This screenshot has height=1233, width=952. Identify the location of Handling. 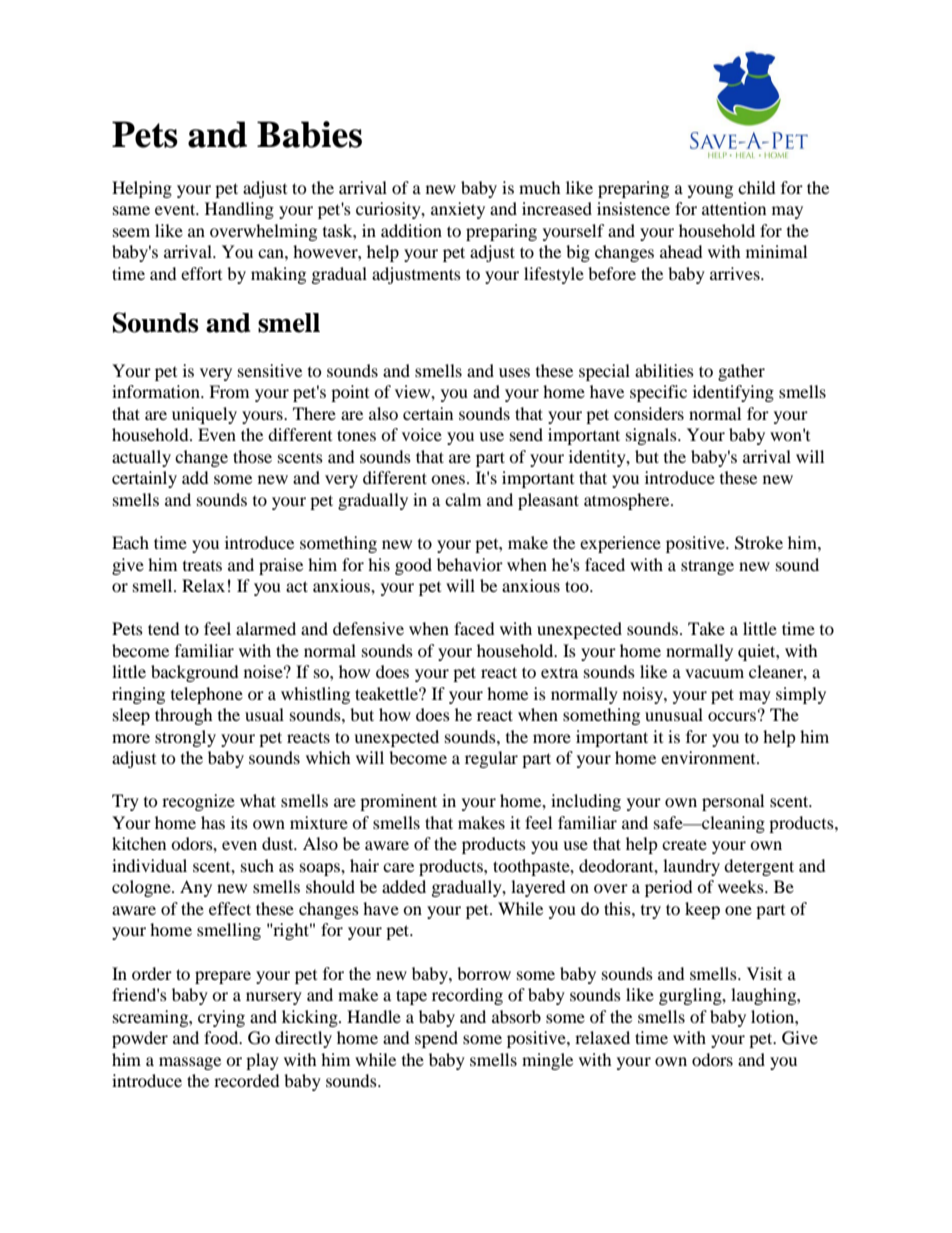
(239, 210).
